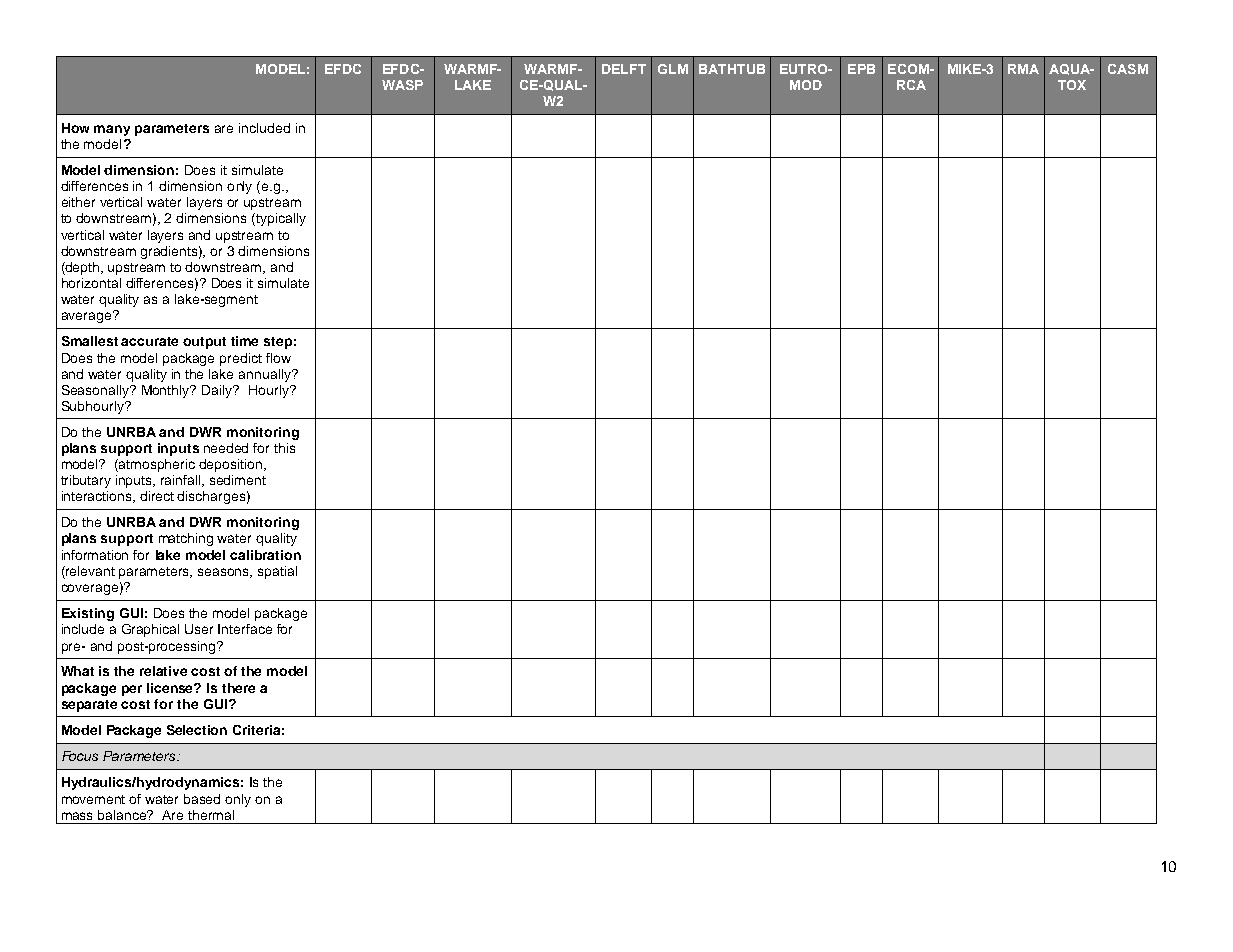 The width and height of the screenshot is (1233, 952). I want to click on atmospheric, so click(156, 465).
